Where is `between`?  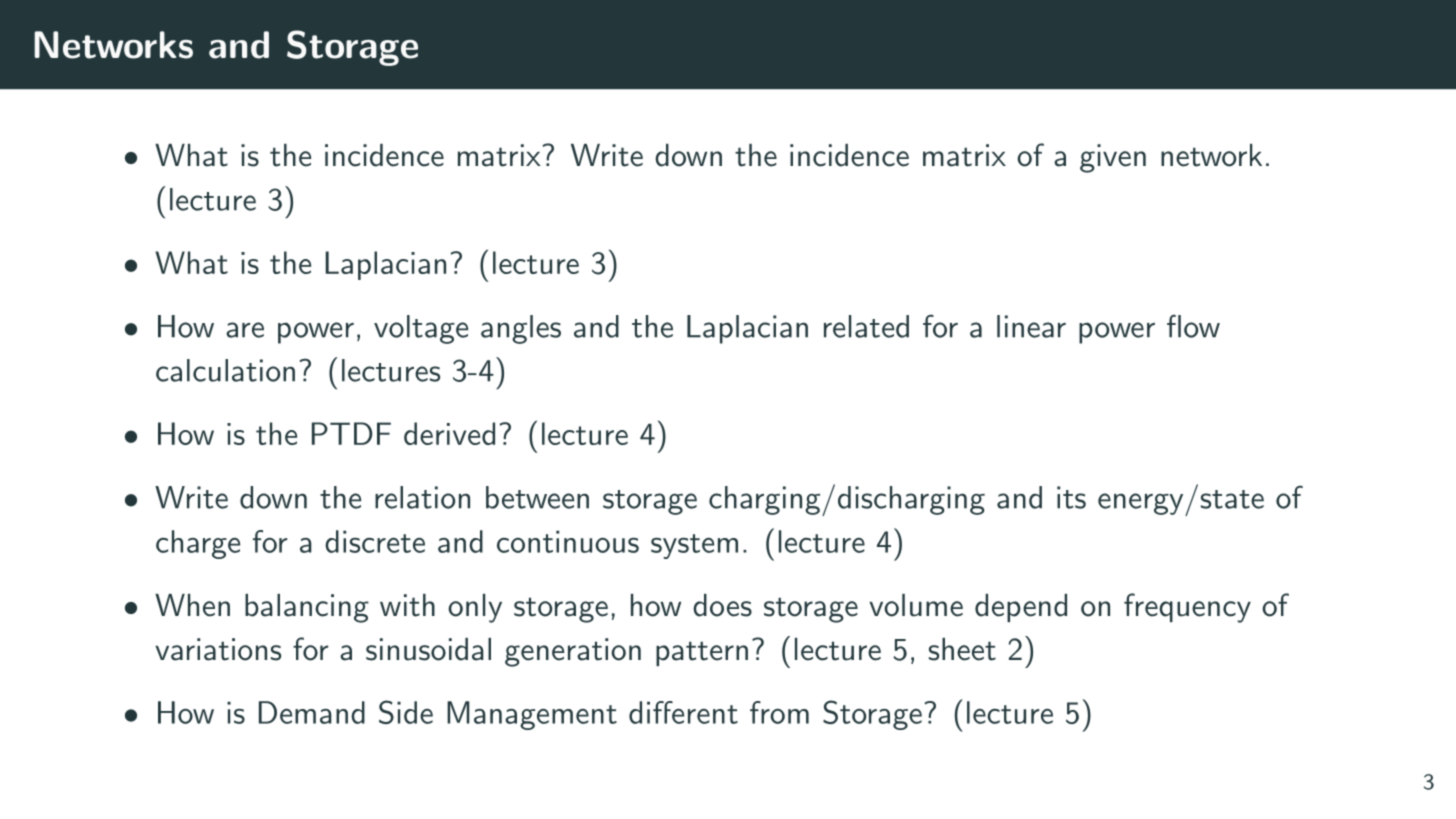 between is located at coordinates (537, 497).
